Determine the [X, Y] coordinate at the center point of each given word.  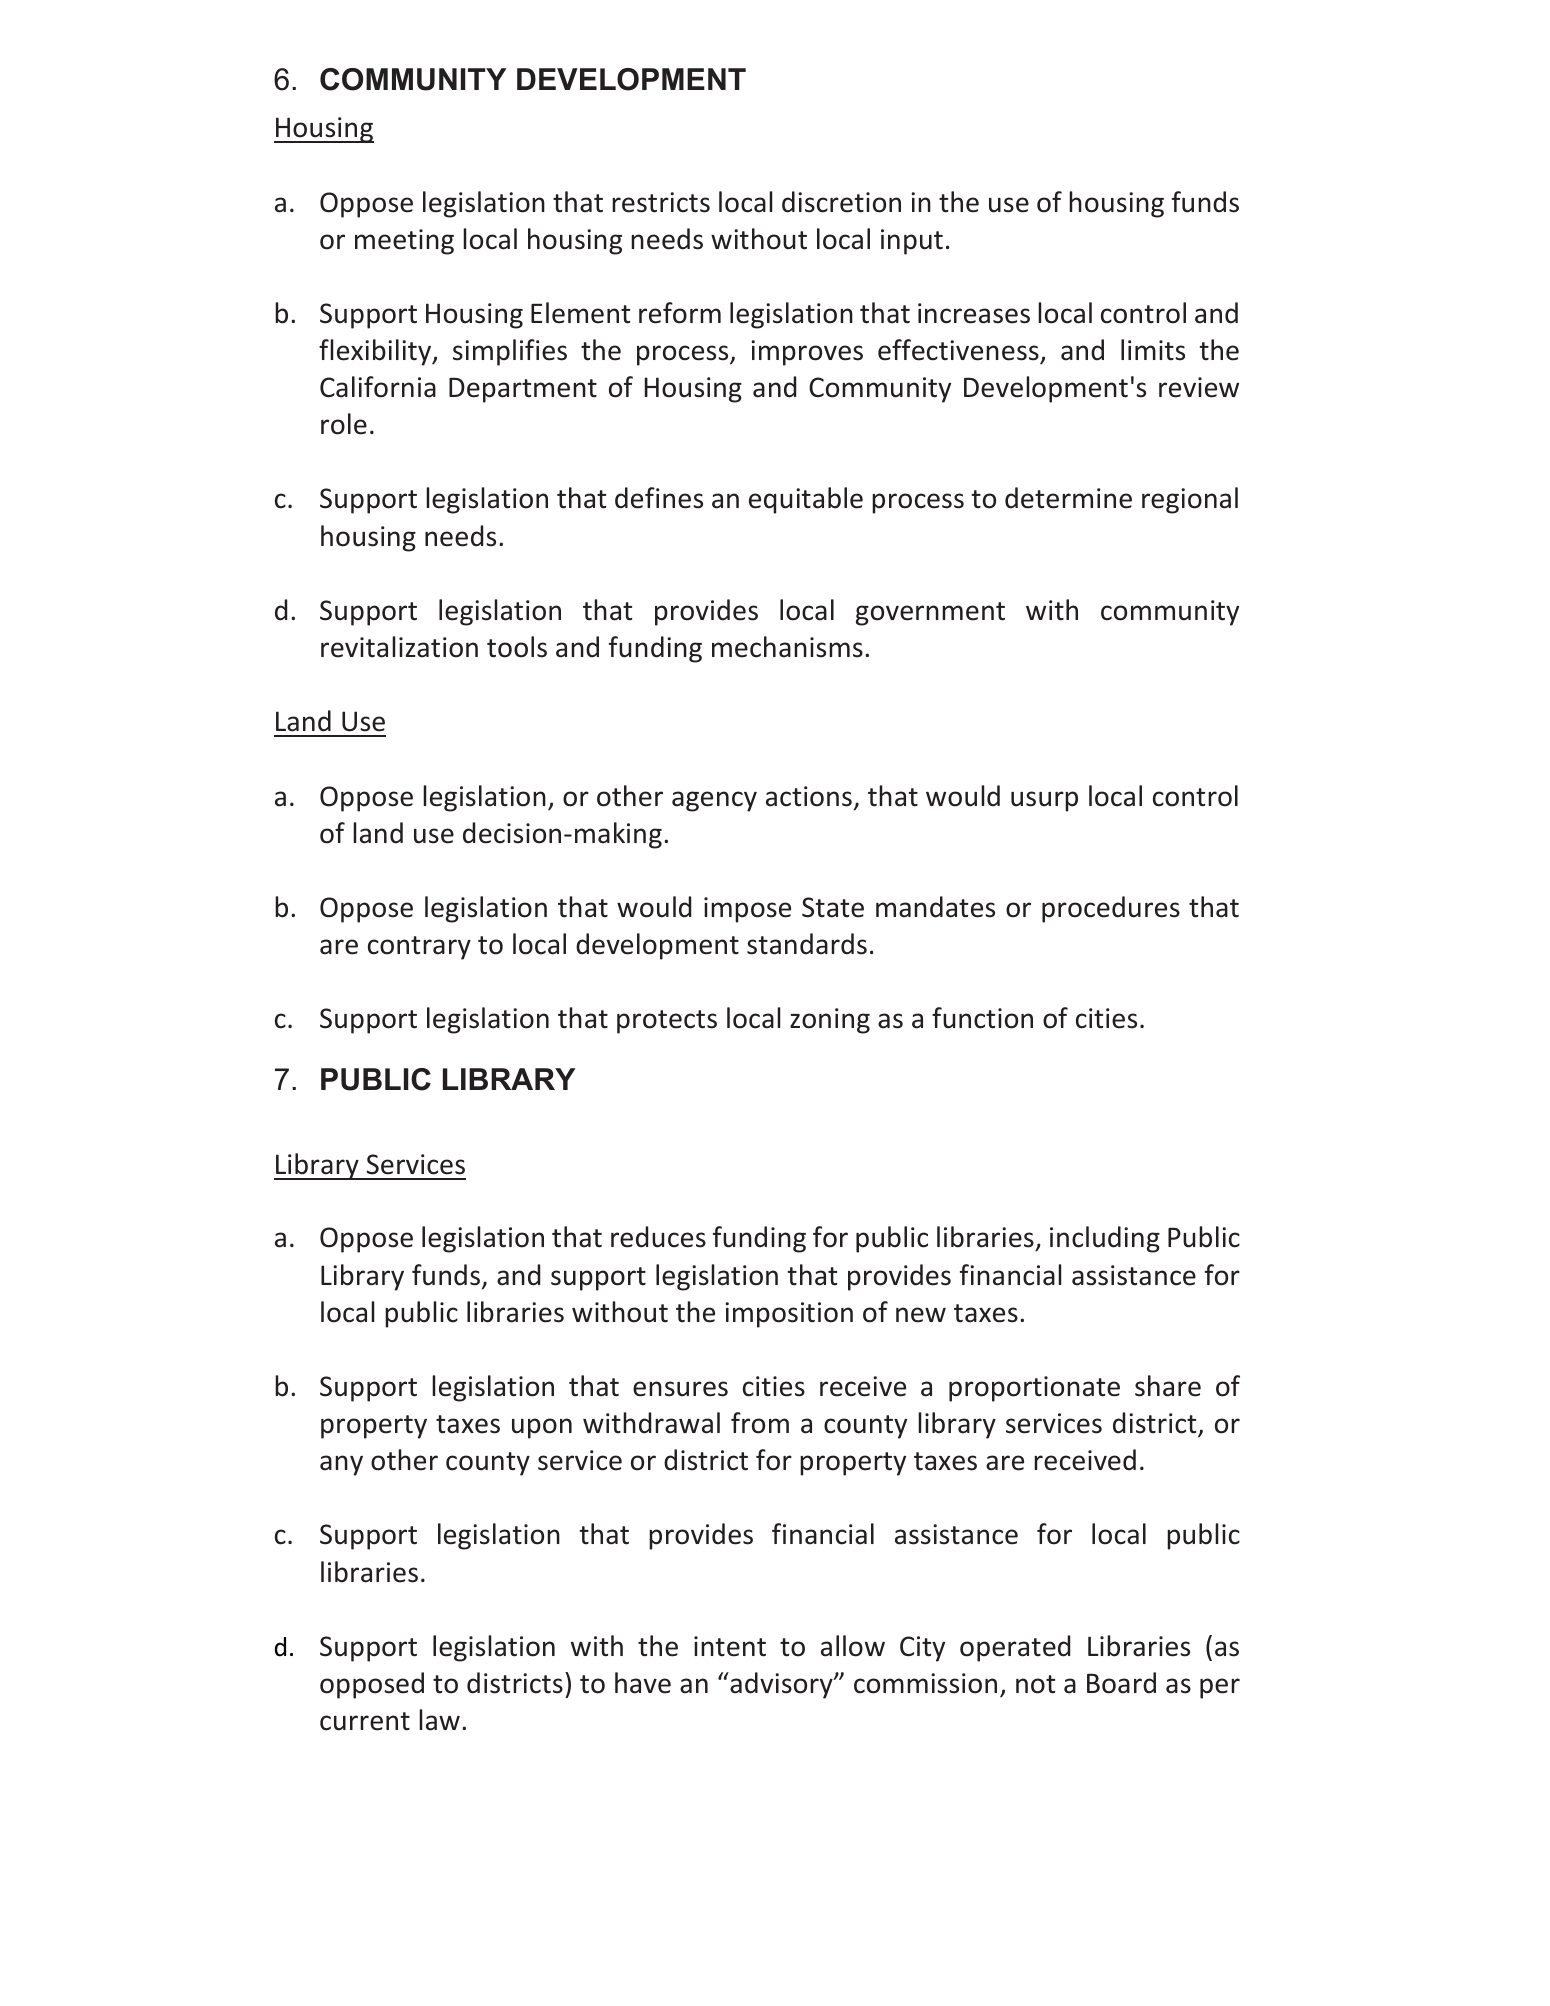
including [1105, 1239]
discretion [841, 202]
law [439, 1720]
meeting [404, 242]
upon [542, 1428]
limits [1153, 350]
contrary [419, 948]
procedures [1111, 909]
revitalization [399, 647]
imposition [789, 1315]
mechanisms [787, 647]
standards [807, 944]
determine [1068, 498]
